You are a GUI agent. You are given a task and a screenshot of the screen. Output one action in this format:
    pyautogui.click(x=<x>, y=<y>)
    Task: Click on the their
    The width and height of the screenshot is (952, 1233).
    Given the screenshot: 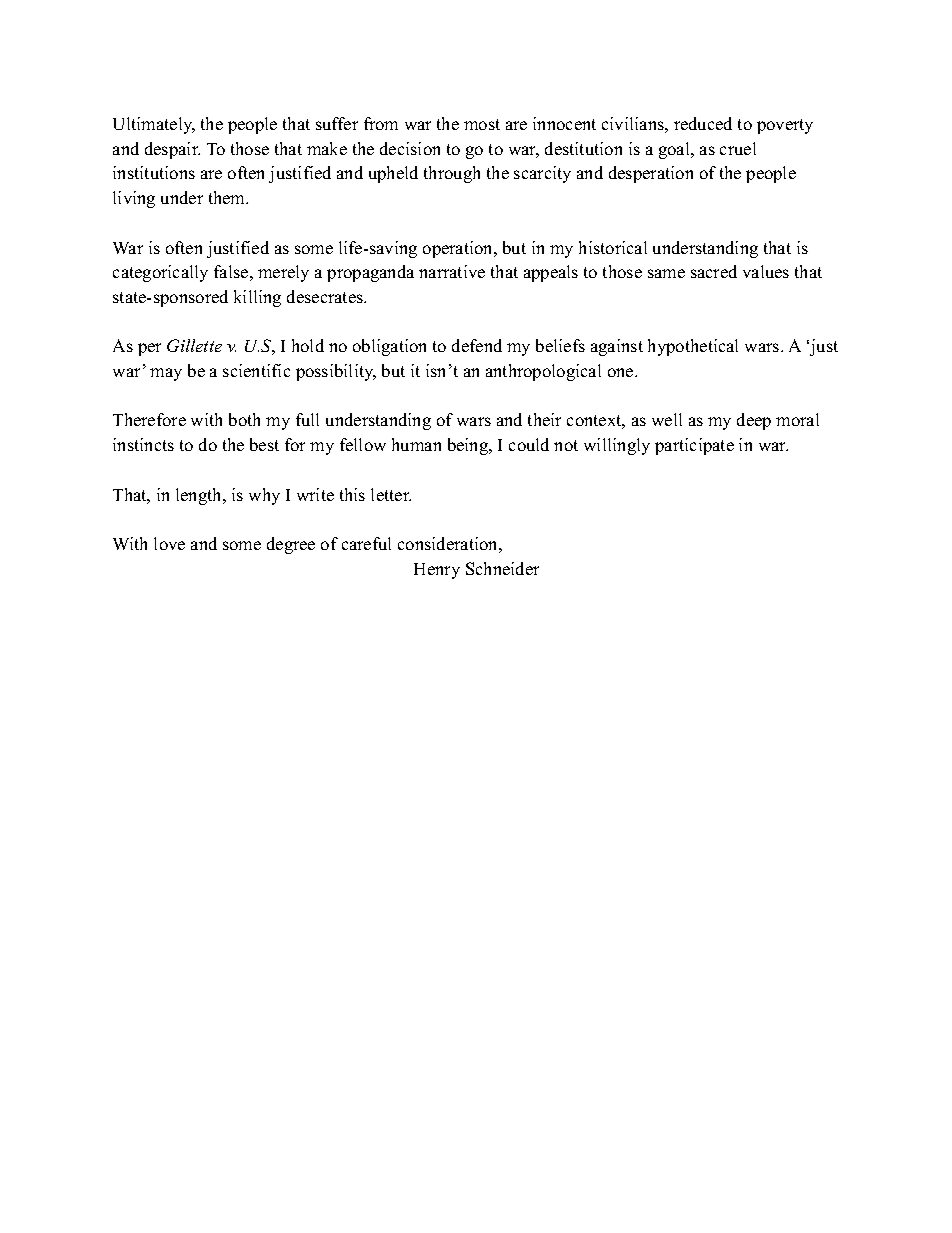 What is the action you would take?
    pyautogui.click(x=544, y=419)
